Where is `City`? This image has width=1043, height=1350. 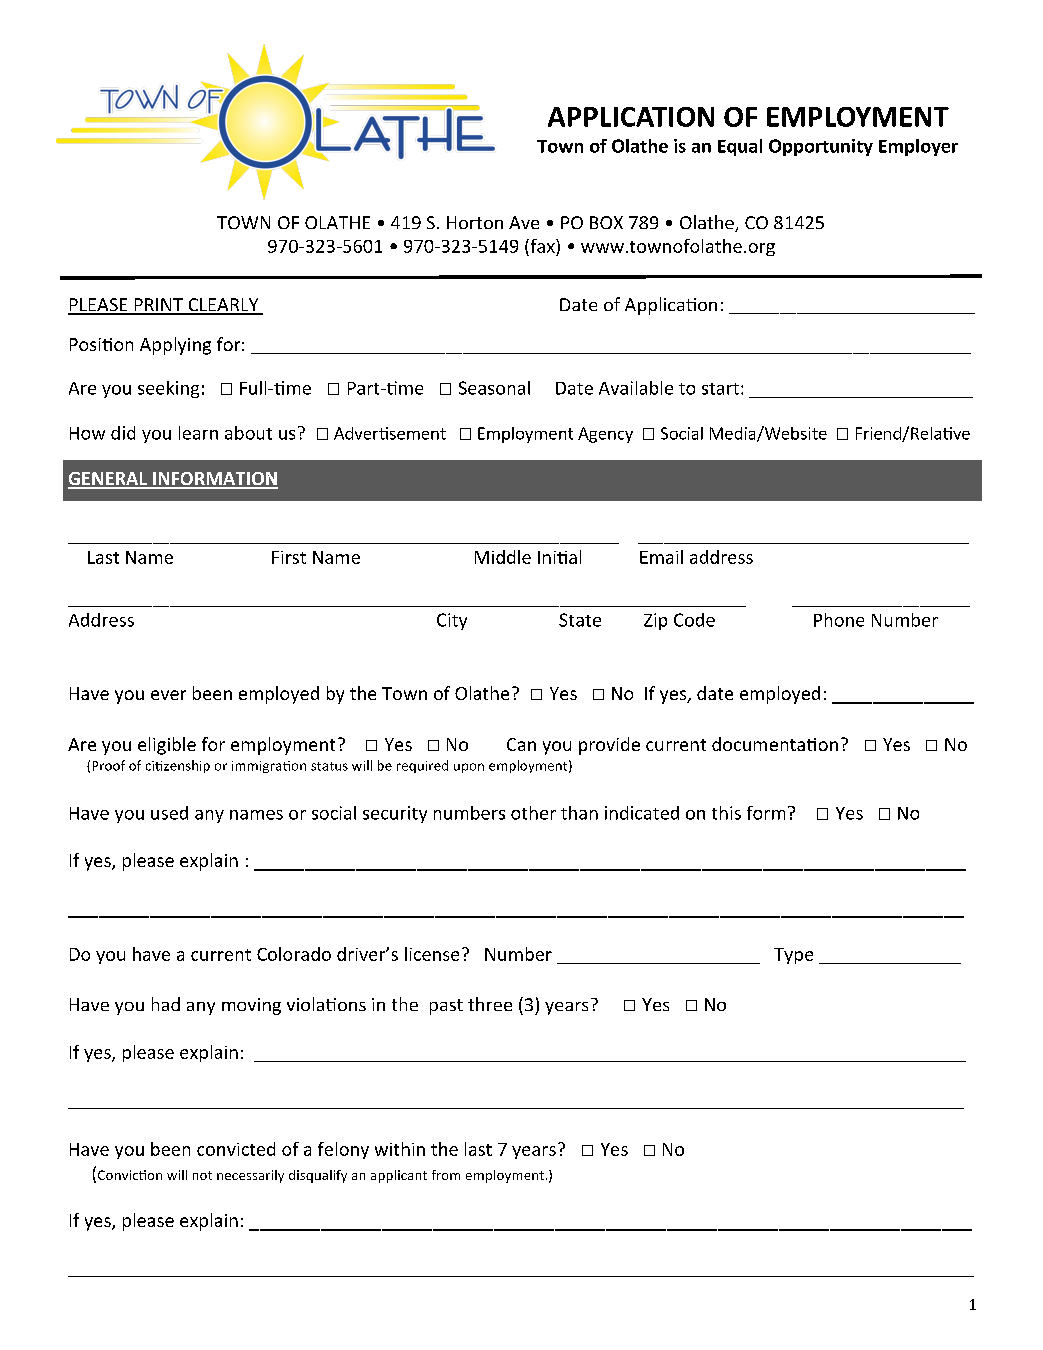 City is located at coordinates (452, 621).
